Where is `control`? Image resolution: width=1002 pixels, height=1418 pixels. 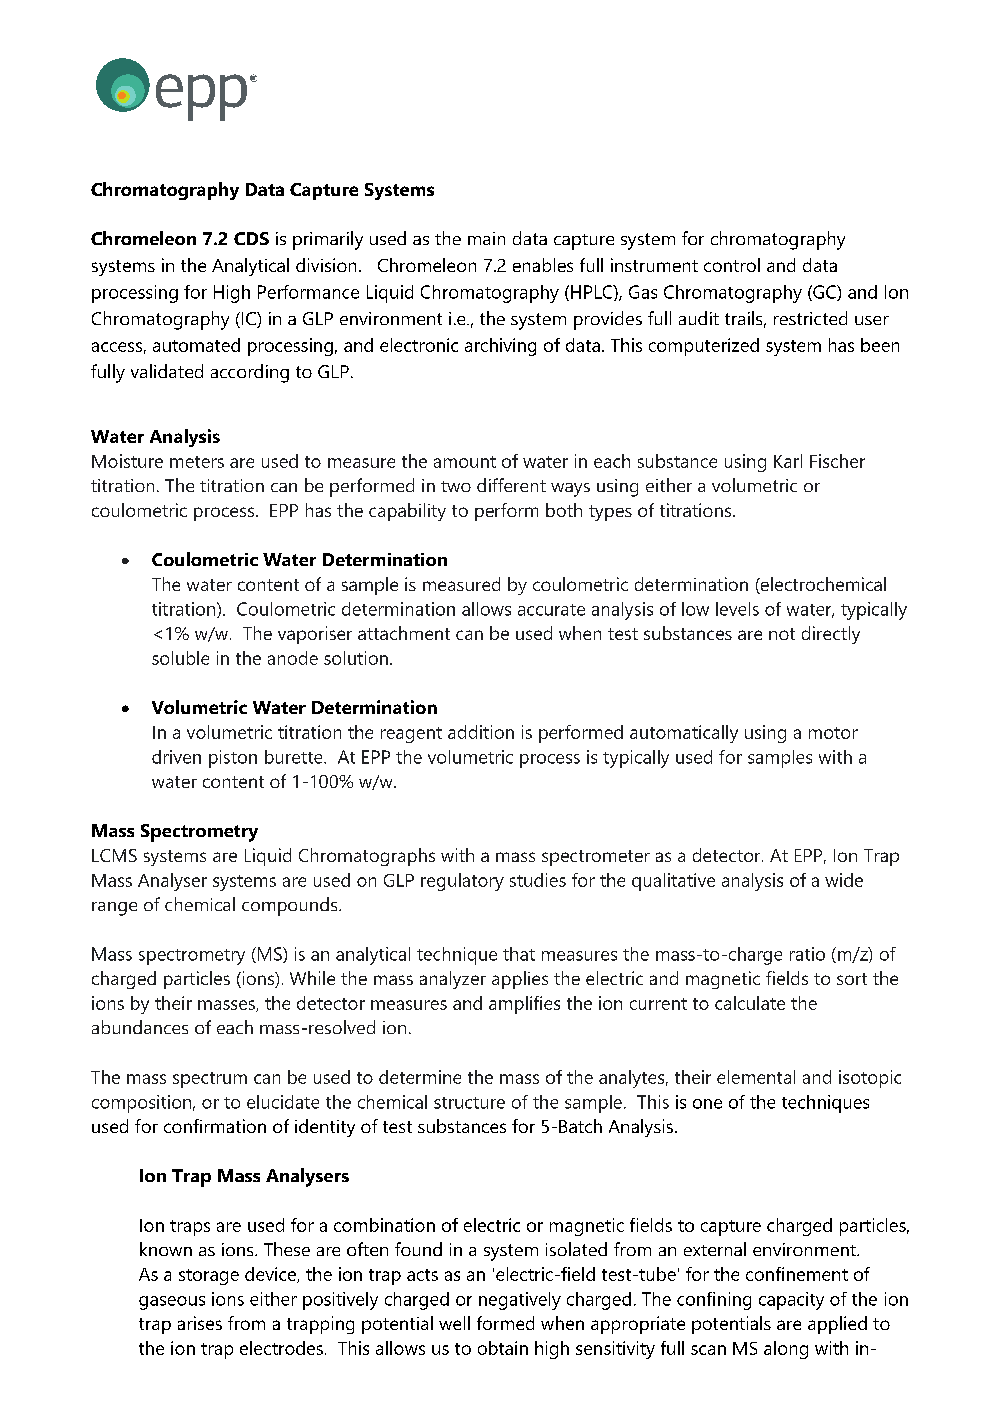
control is located at coordinates (732, 265).
